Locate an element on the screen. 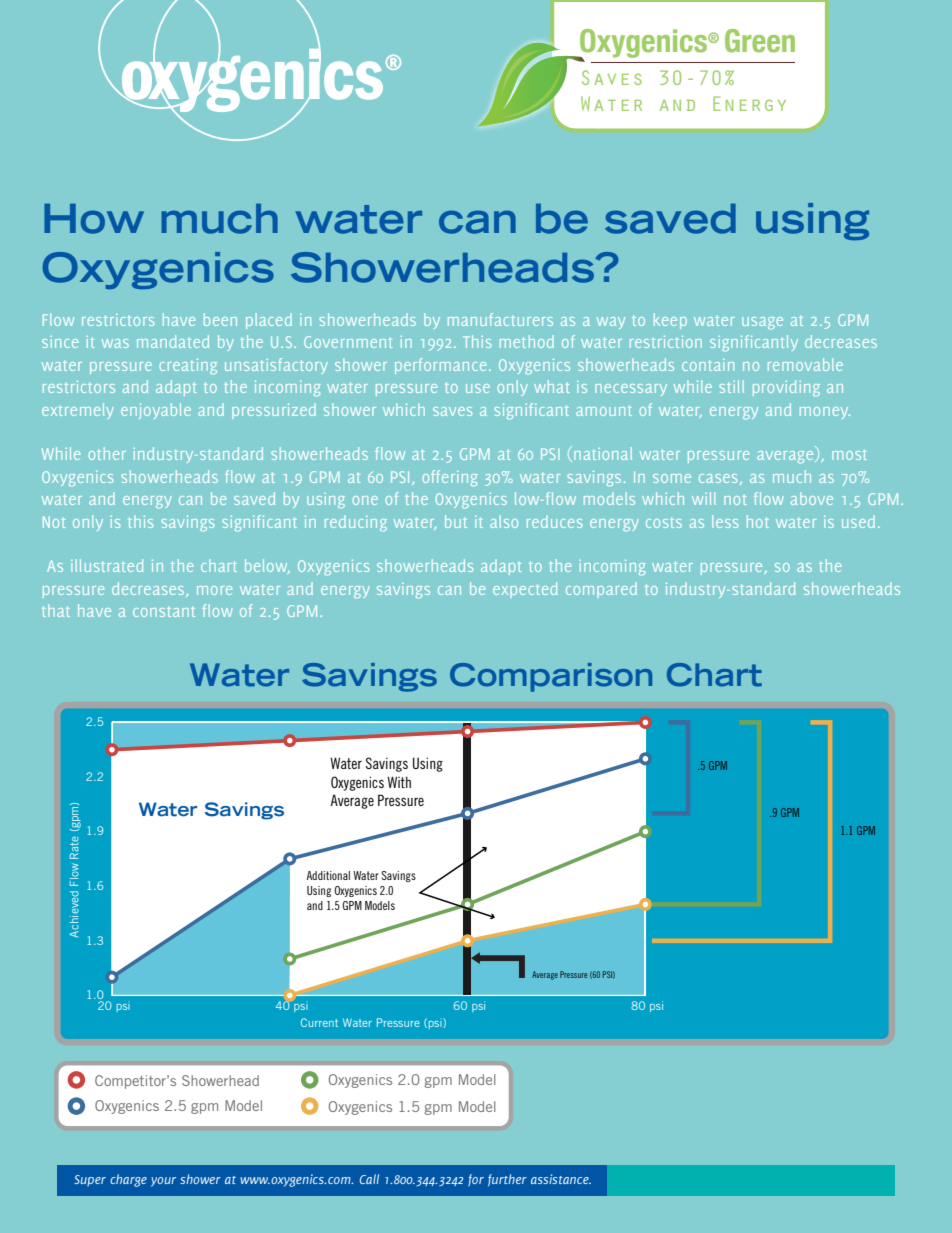 This screenshot has width=952, height=1233. usage is located at coordinates (762, 323).
